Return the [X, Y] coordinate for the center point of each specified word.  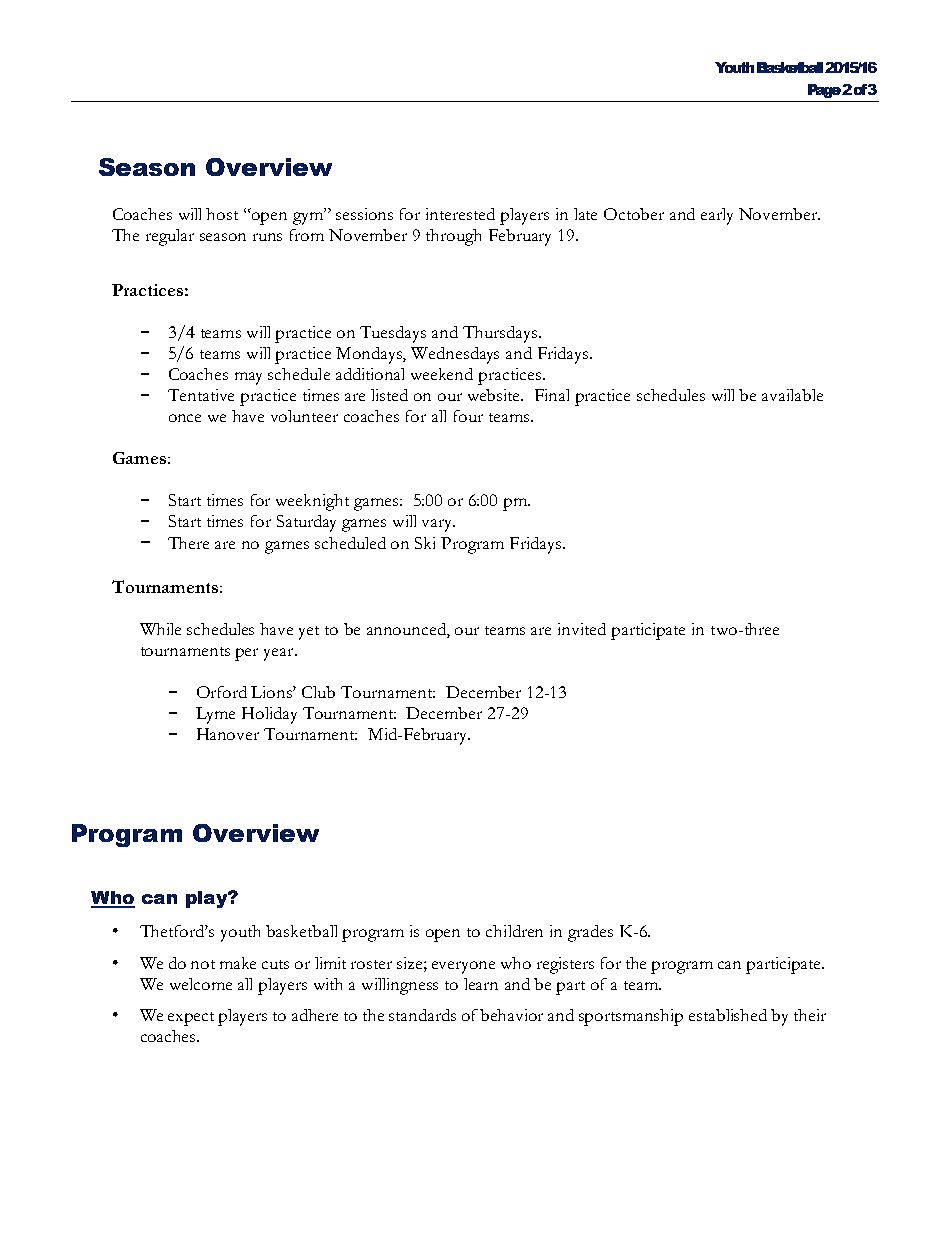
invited [582, 629]
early [717, 216]
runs [267, 237]
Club [318, 692]
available [792, 395]
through [453, 237]
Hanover [228, 734]
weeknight [312, 502]
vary [438, 525]
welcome [201, 984]
